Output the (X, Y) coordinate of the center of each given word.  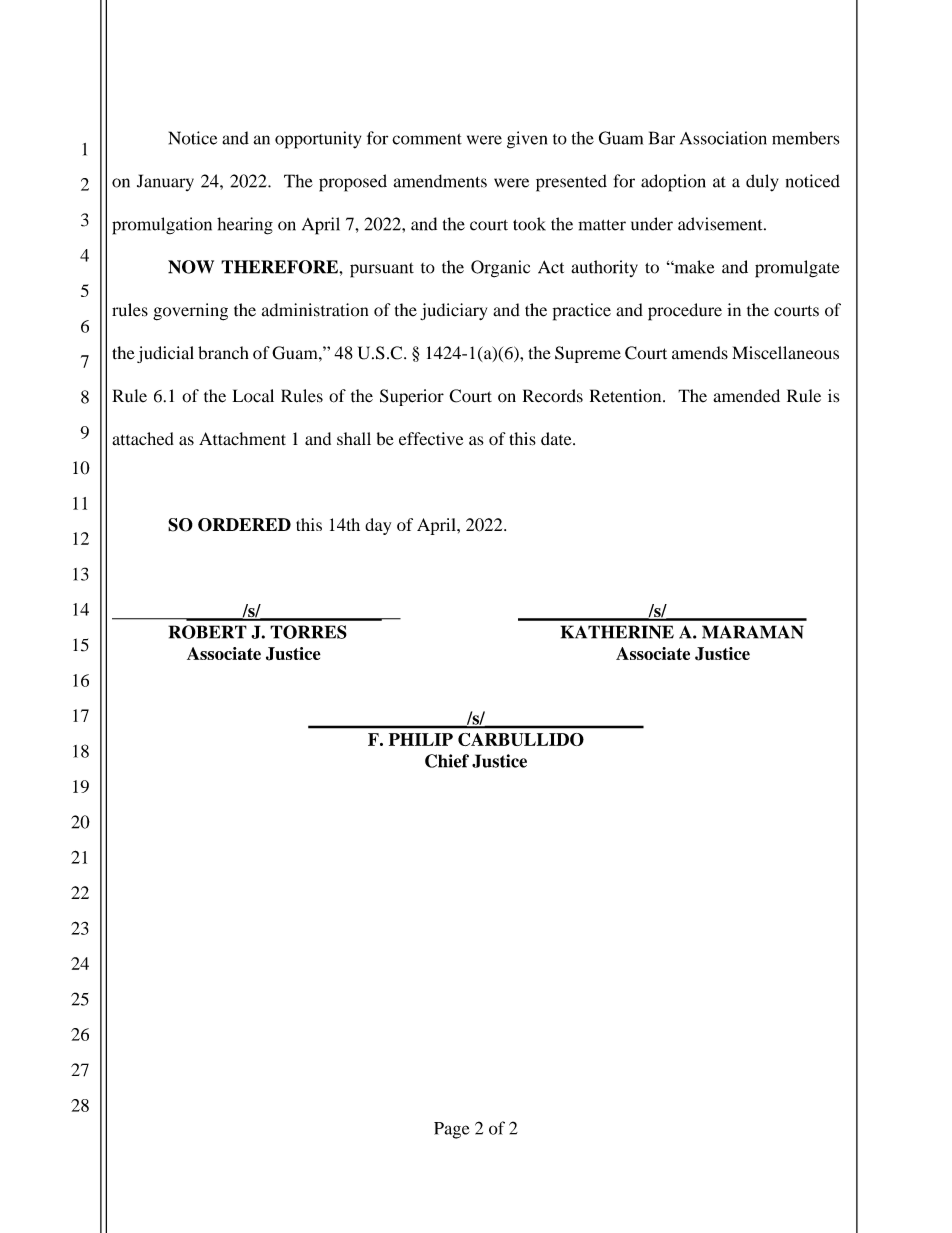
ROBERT (207, 632)
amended (746, 396)
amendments (440, 181)
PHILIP (421, 739)
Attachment (242, 439)
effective (431, 439)
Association (723, 138)
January (165, 182)
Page (452, 1130)
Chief (447, 761)
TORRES (308, 632)
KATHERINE (617, 632)
